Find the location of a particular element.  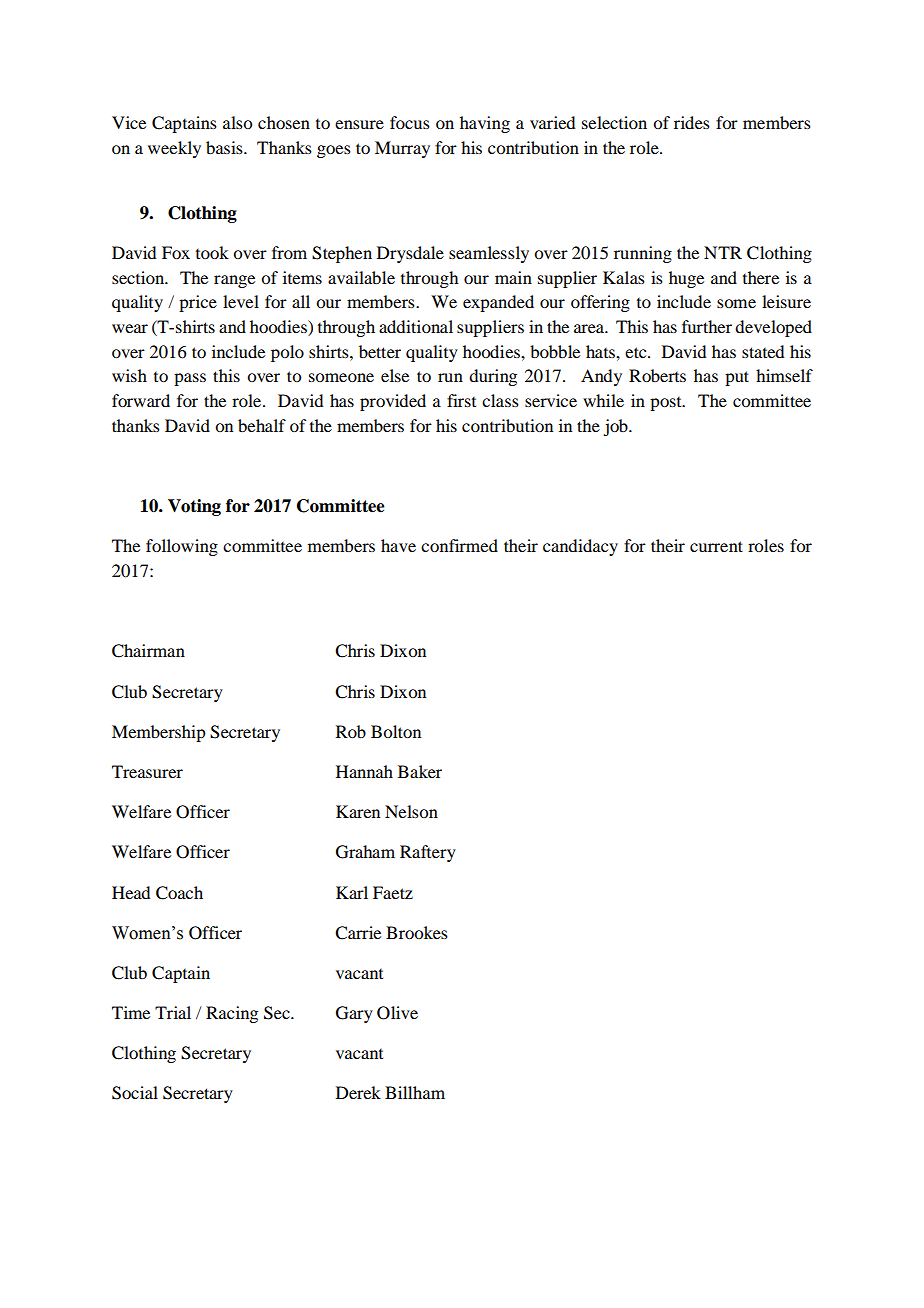

further is located at coordinates (707, 326).
